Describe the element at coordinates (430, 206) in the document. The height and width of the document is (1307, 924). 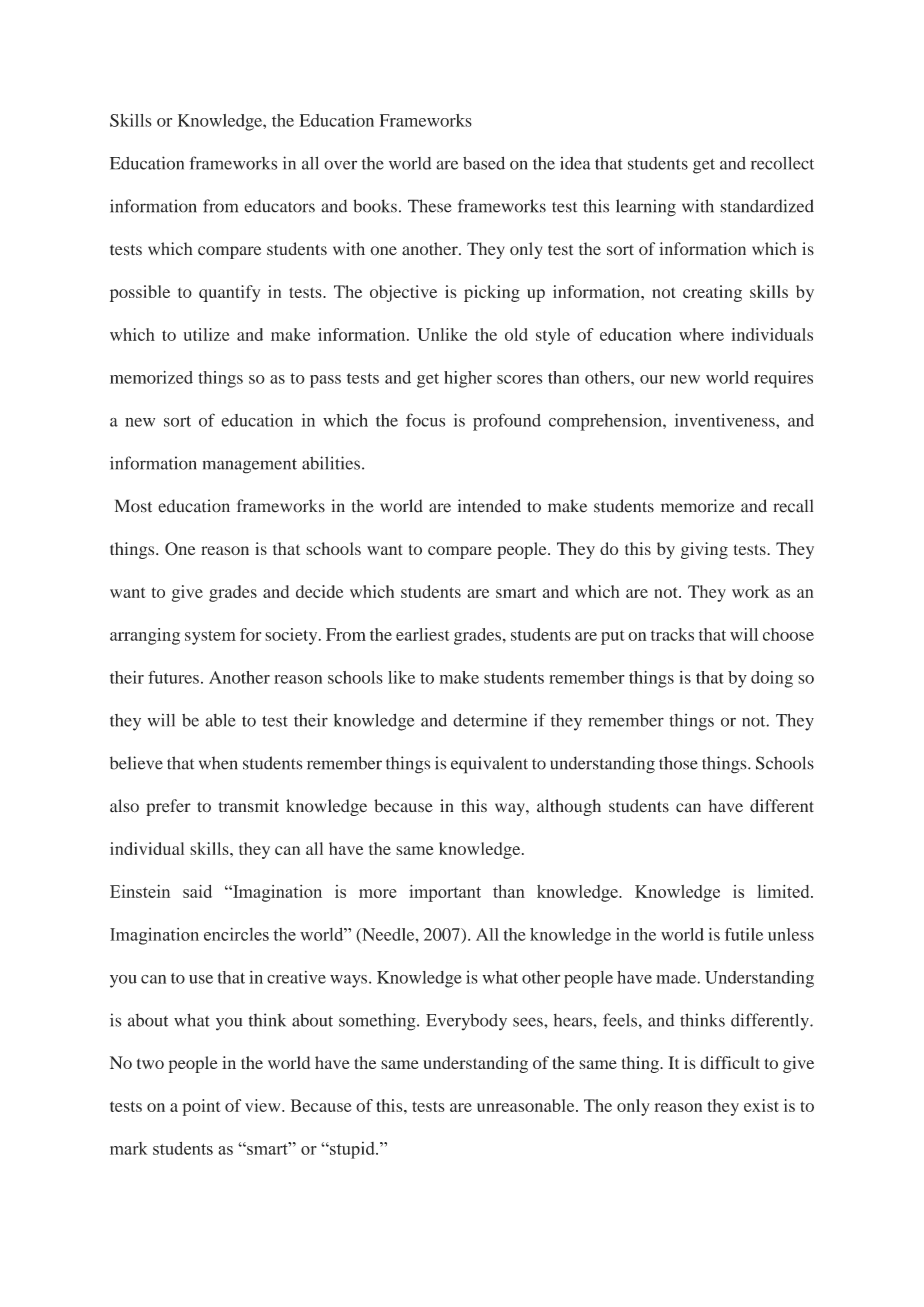
I see `These` at that location.
